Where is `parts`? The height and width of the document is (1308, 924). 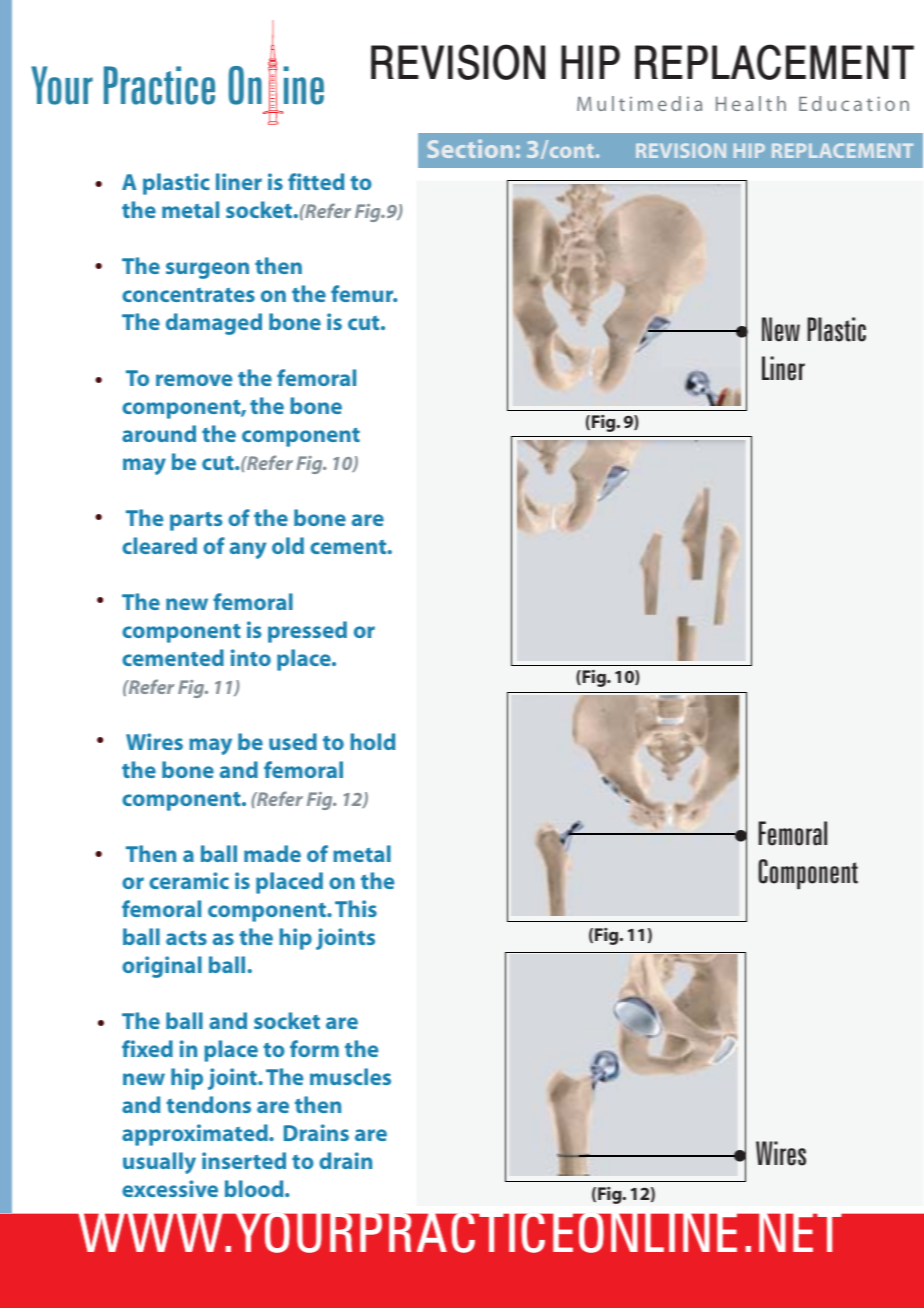
parts is located at coordinates (196, 521).
